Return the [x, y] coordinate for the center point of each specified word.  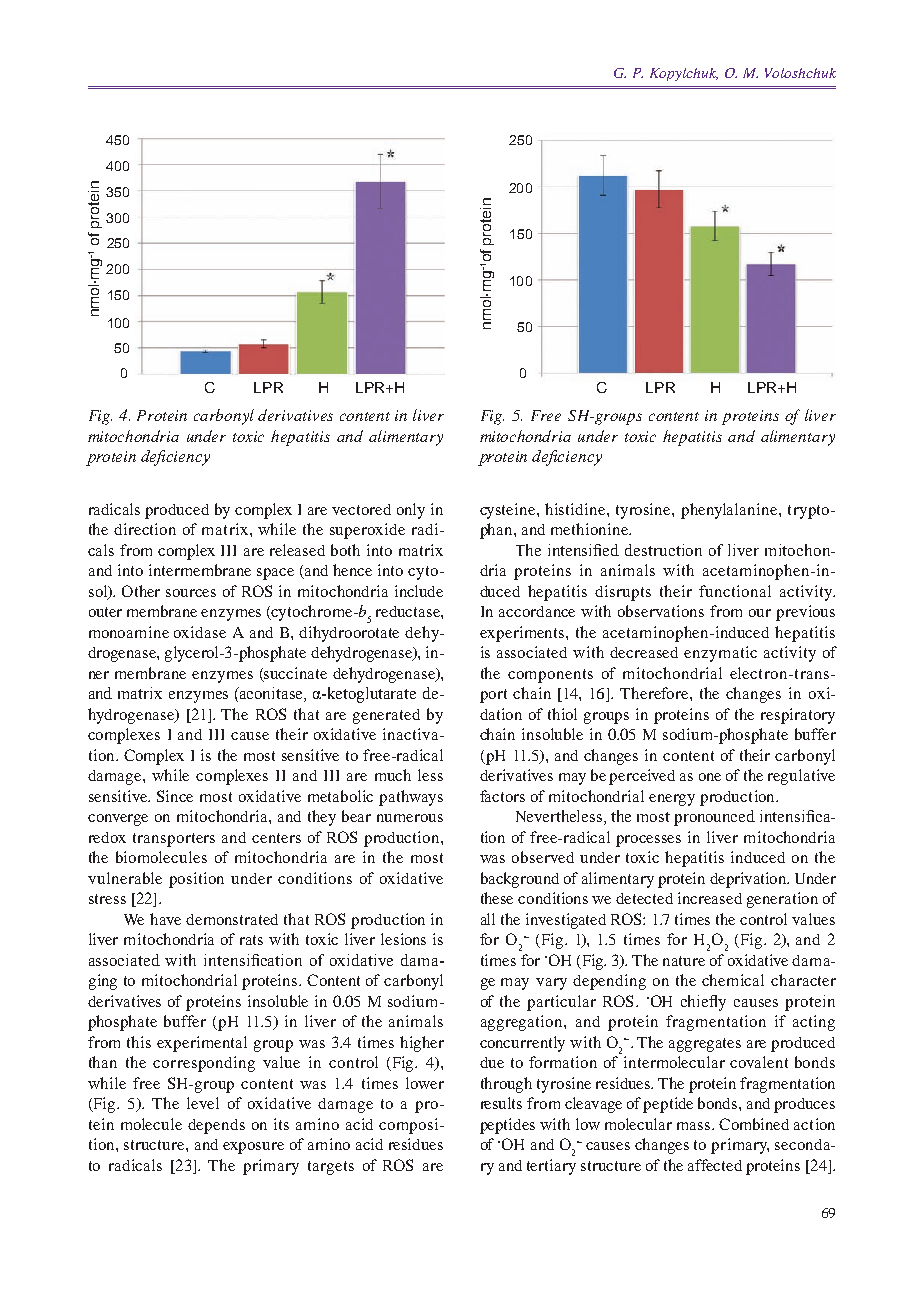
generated [386, 716]
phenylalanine [730, 511]
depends [216, 1126]
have [165, 919]
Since [175, 796]
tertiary [551, 1167]
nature [684, 961]
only [411, 511]
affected [715, 1165]
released [297, 550]
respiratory [798, 716]
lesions [403, 939]
